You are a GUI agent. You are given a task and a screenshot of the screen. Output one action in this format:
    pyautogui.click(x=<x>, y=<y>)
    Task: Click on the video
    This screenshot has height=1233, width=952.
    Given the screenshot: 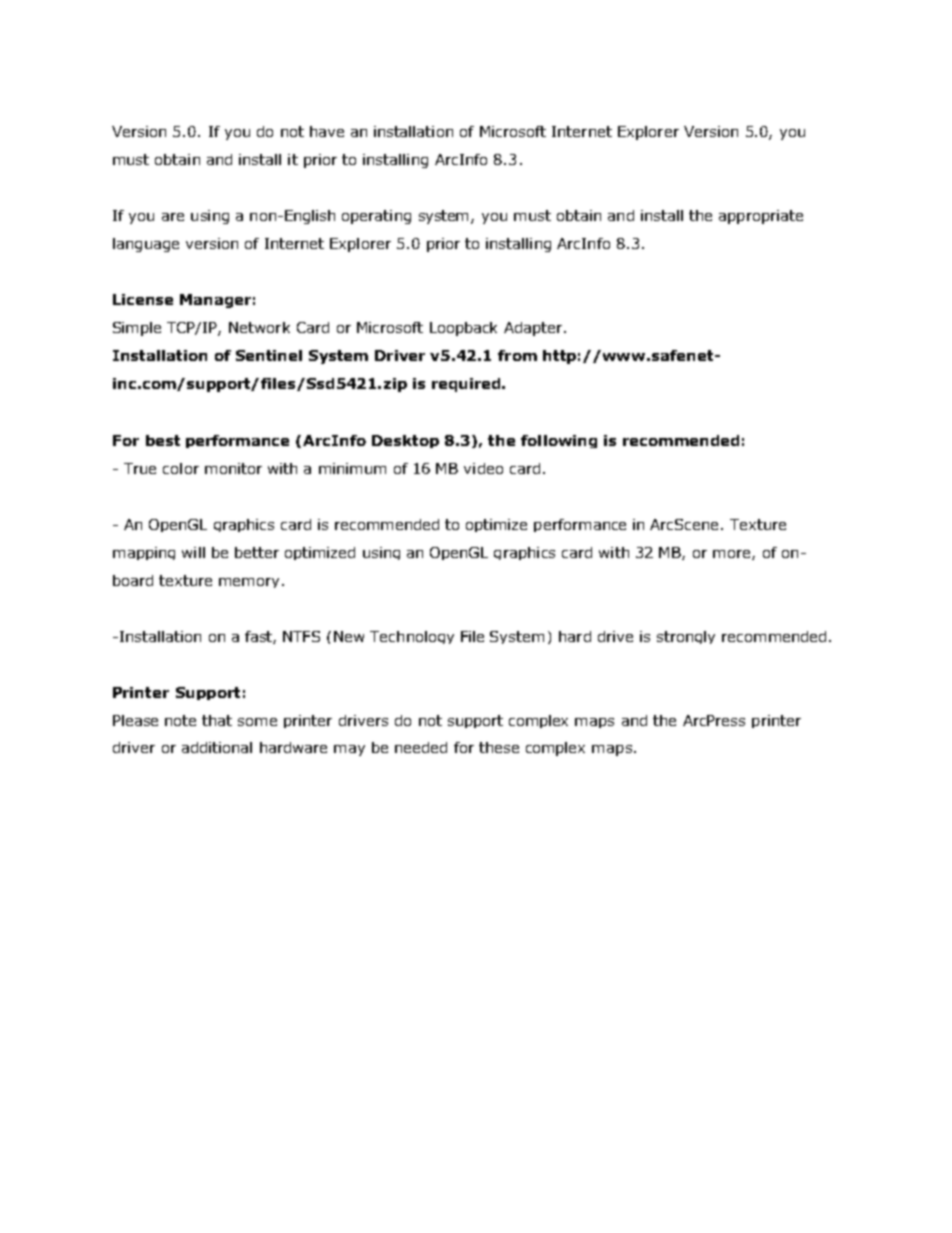 What is the action you would take?
    pyautogui.click(x=483, y=468)
